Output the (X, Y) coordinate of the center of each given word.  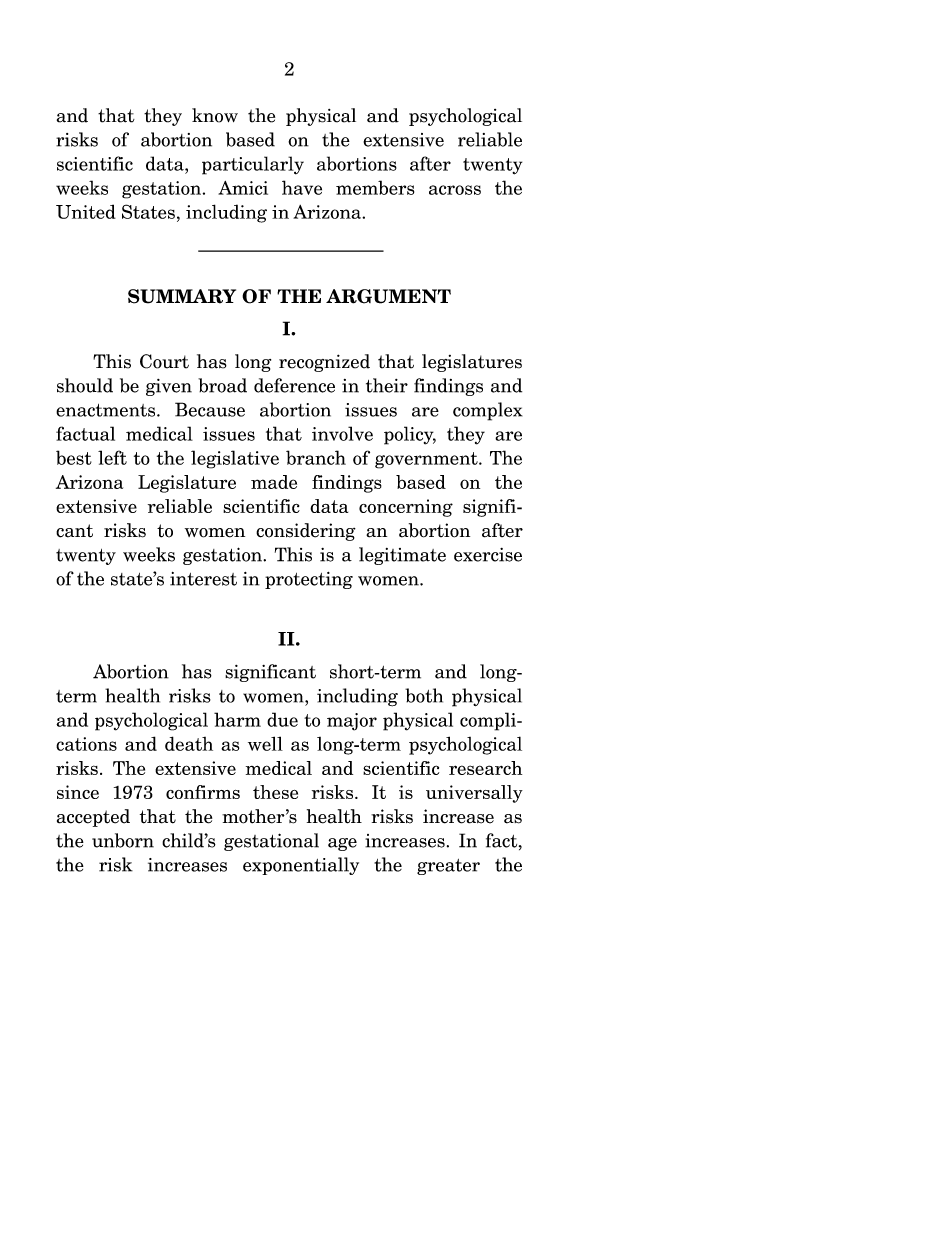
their (387, 385)
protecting (309, 580)
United (86, 211)
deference (294, 385)
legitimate (402, 556)
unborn (123, 840)
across (455, 190)
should (85, 385)
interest (203, 579)
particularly (253, 165)
